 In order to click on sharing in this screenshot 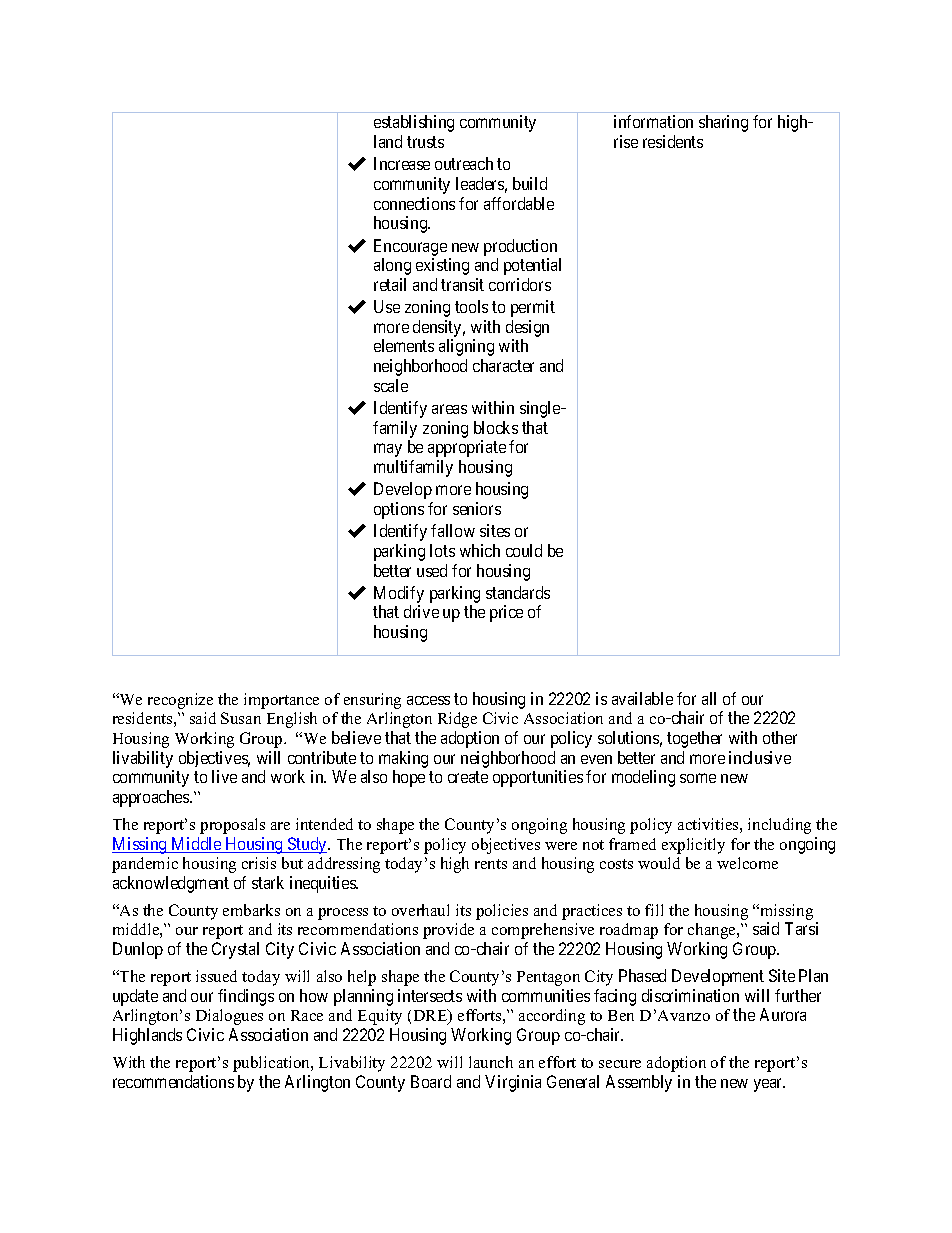, I will do `click(723, 123)`.
